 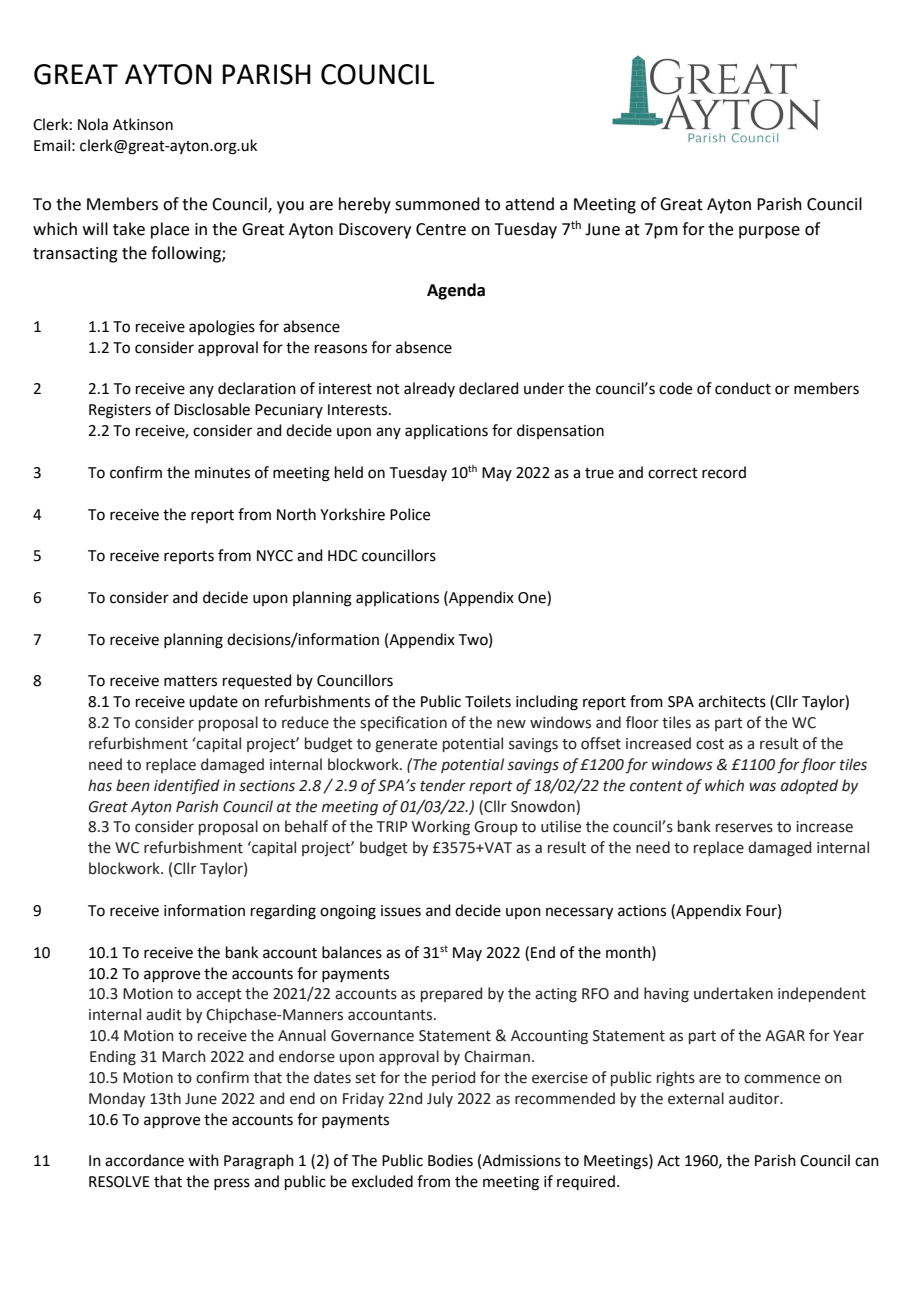 What do you see at coordinates (769, 232) in the page?
I see `purpose` at bounding box center [769, 232].
